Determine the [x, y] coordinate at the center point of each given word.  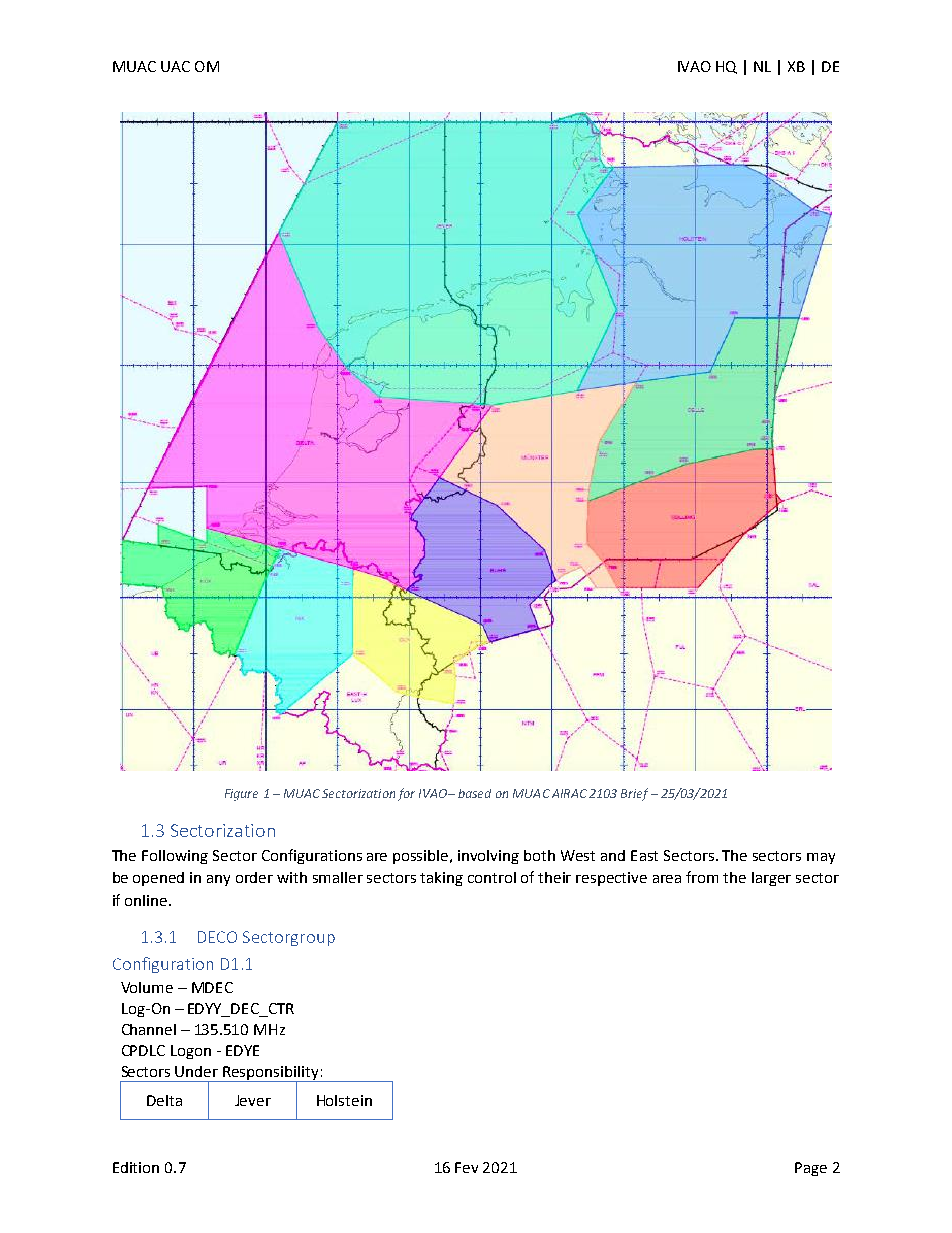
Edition [136, 1167]
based [474, 793]
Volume [147, 987]
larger [771, 879]
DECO [217, 937]
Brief [634, 794]
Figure [241, 795]
